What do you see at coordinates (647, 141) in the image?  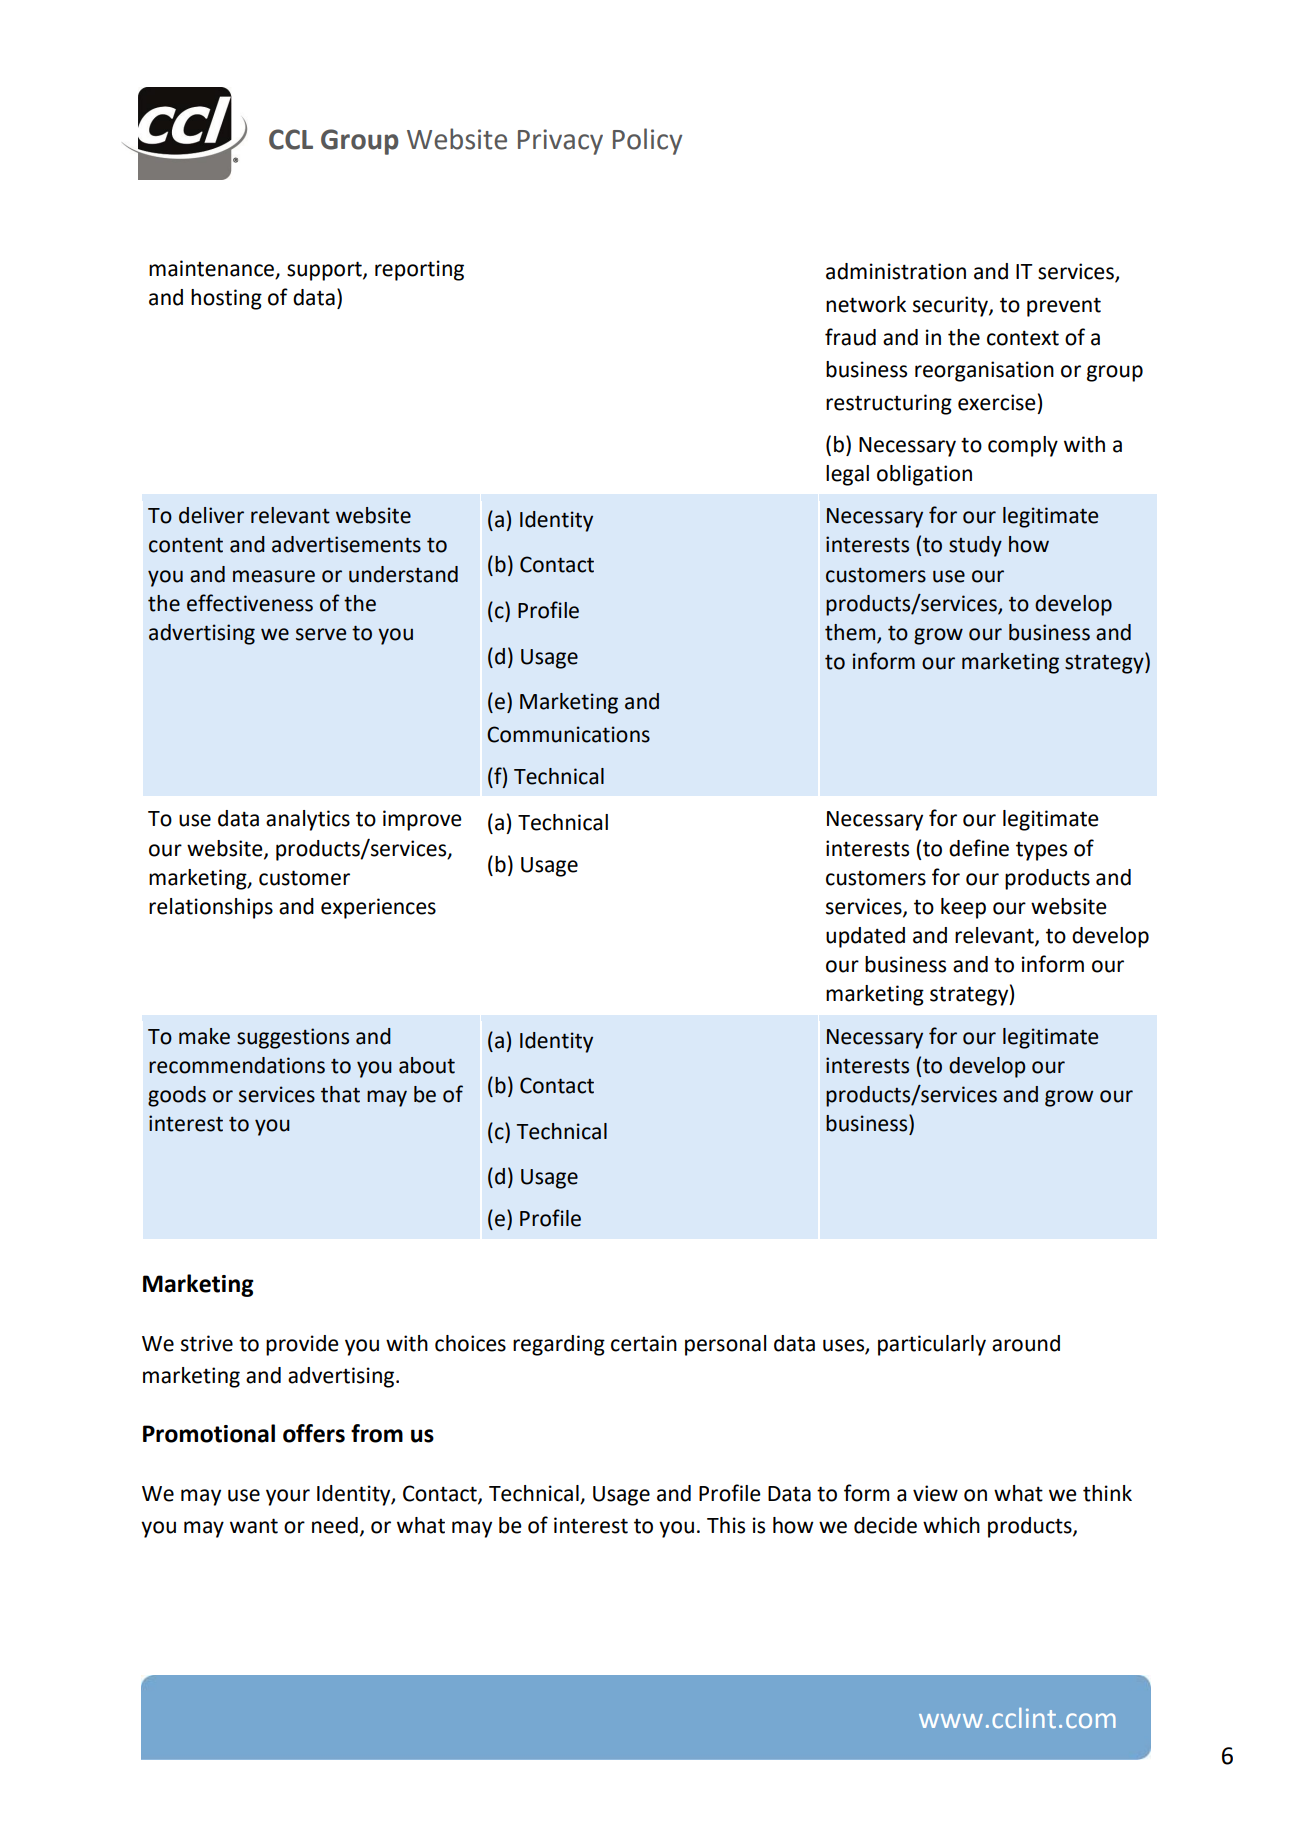 I see `Policy` at bounding box center [647, 141].
